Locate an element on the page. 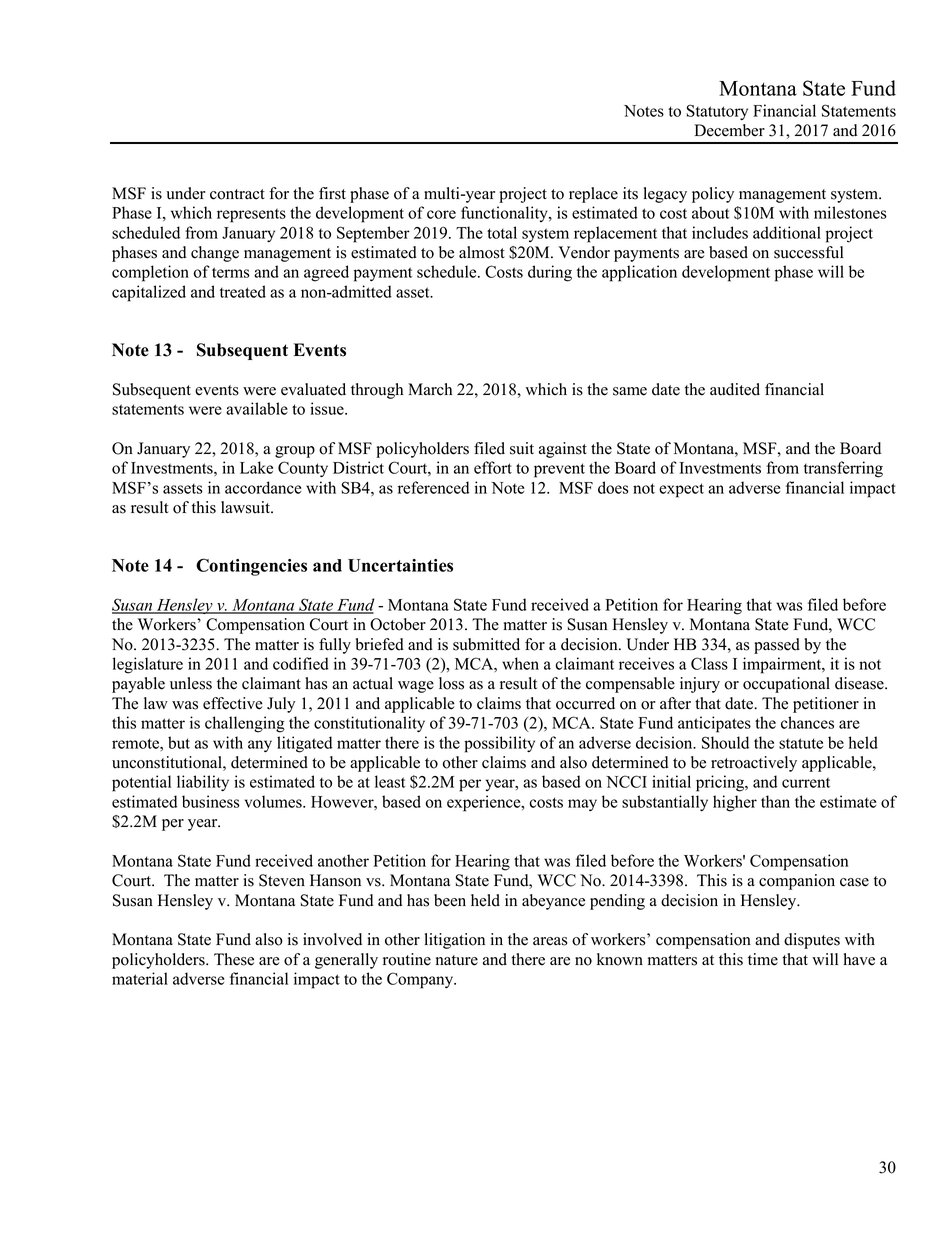 This document has width=952, height=1233. functionality is located at coordinates (505, 214).
